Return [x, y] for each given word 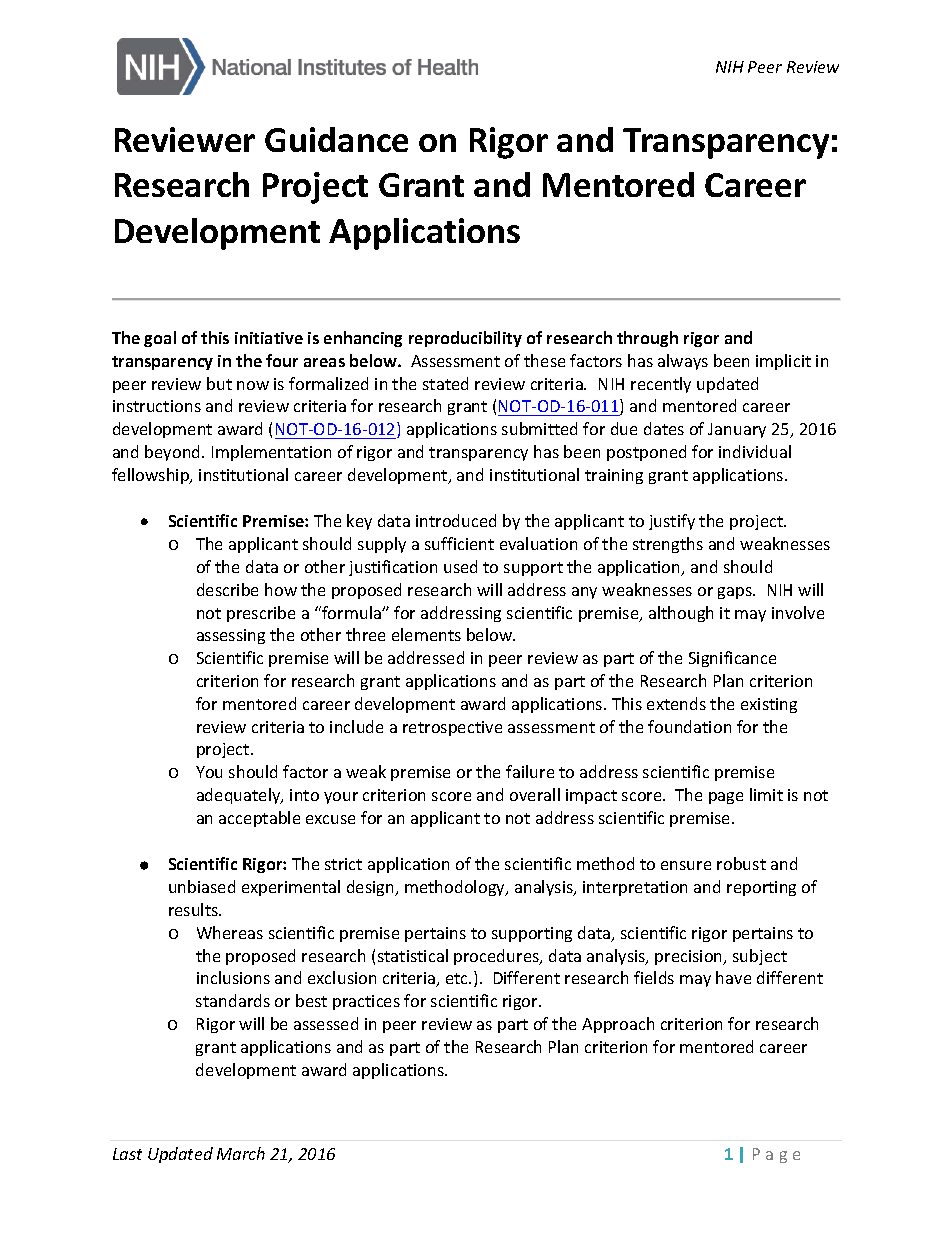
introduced [456, 520]
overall [535, 794]
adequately [240, 796]
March [241, 1153]
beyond [174, 453]
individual [755, 451]
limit [766, 794]
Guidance [336, 139]
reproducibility [465, 339]
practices [366, 1002]
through [647, 339]
